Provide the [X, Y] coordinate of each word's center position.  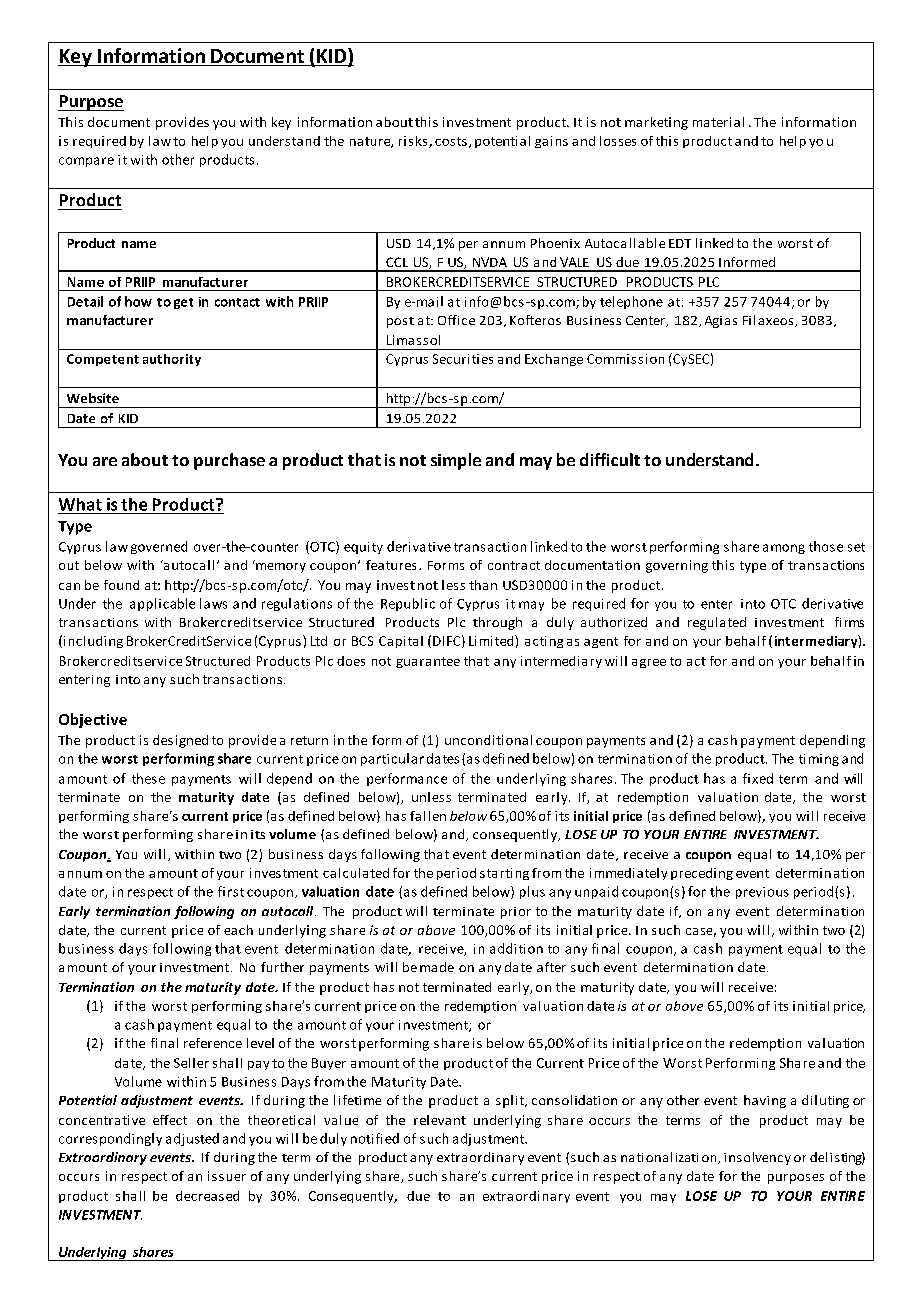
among [784, 549]
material [718, 122]
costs [451, 141]
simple [456, 461]
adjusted [192, 1139]
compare [86, 162]
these [148, 778]
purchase [229, 461]
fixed [758, 778]
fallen [428, 816]
